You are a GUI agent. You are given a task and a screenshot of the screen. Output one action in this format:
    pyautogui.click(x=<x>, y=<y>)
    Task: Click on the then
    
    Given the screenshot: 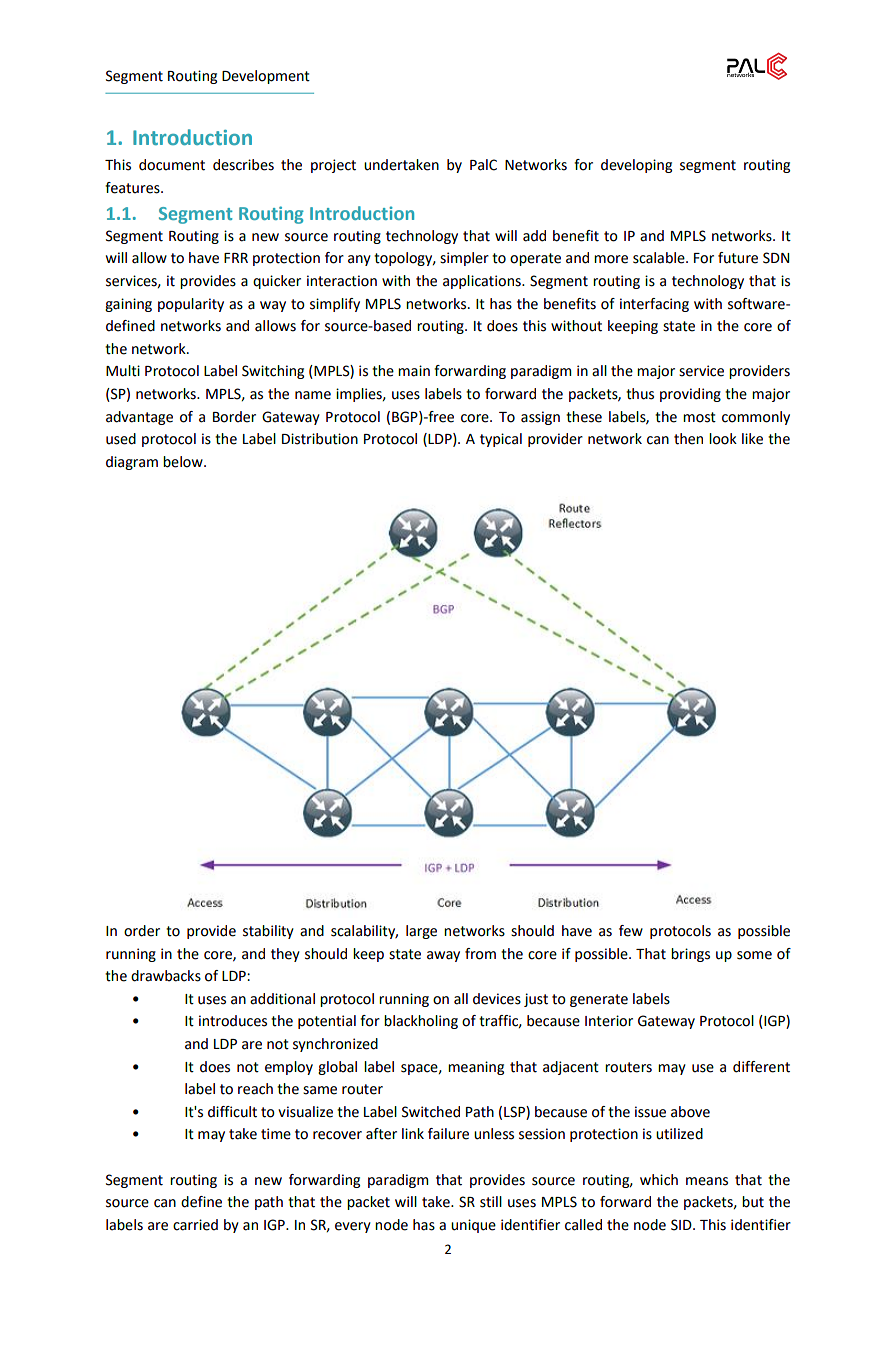 What is the action you would take?
    pyautogui.click(x=688, y=439)
